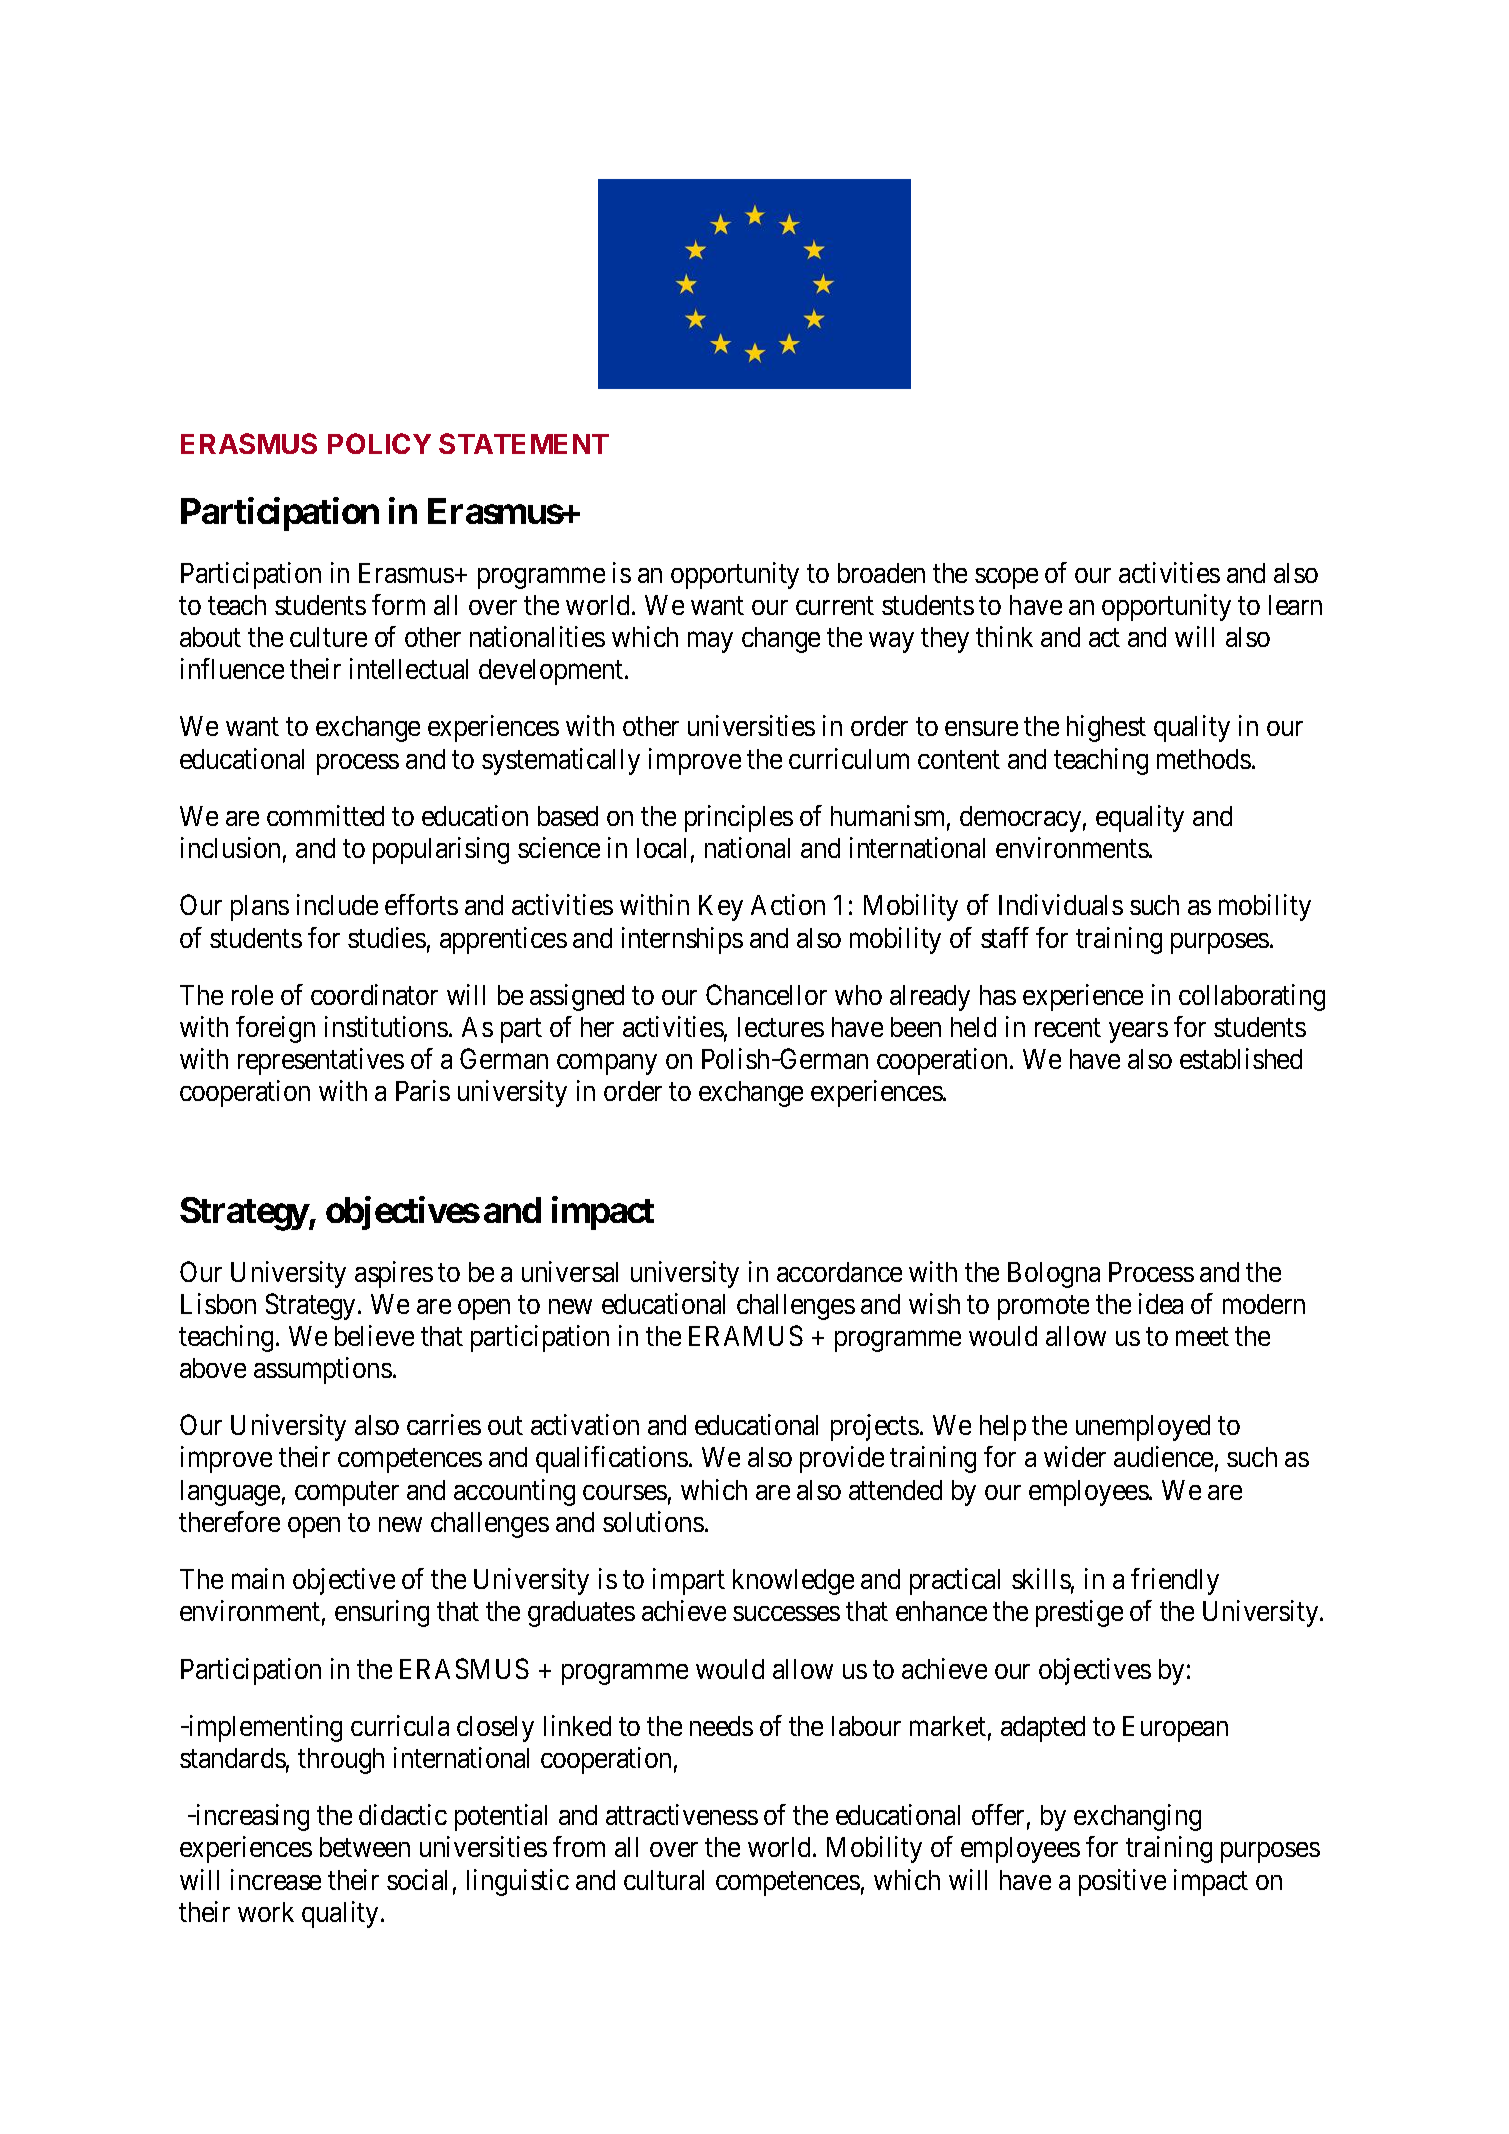 The image size is (1509, 2134). Describe the element at coordinates (325, 815) in the screenshot. I see `committed` at that location.
